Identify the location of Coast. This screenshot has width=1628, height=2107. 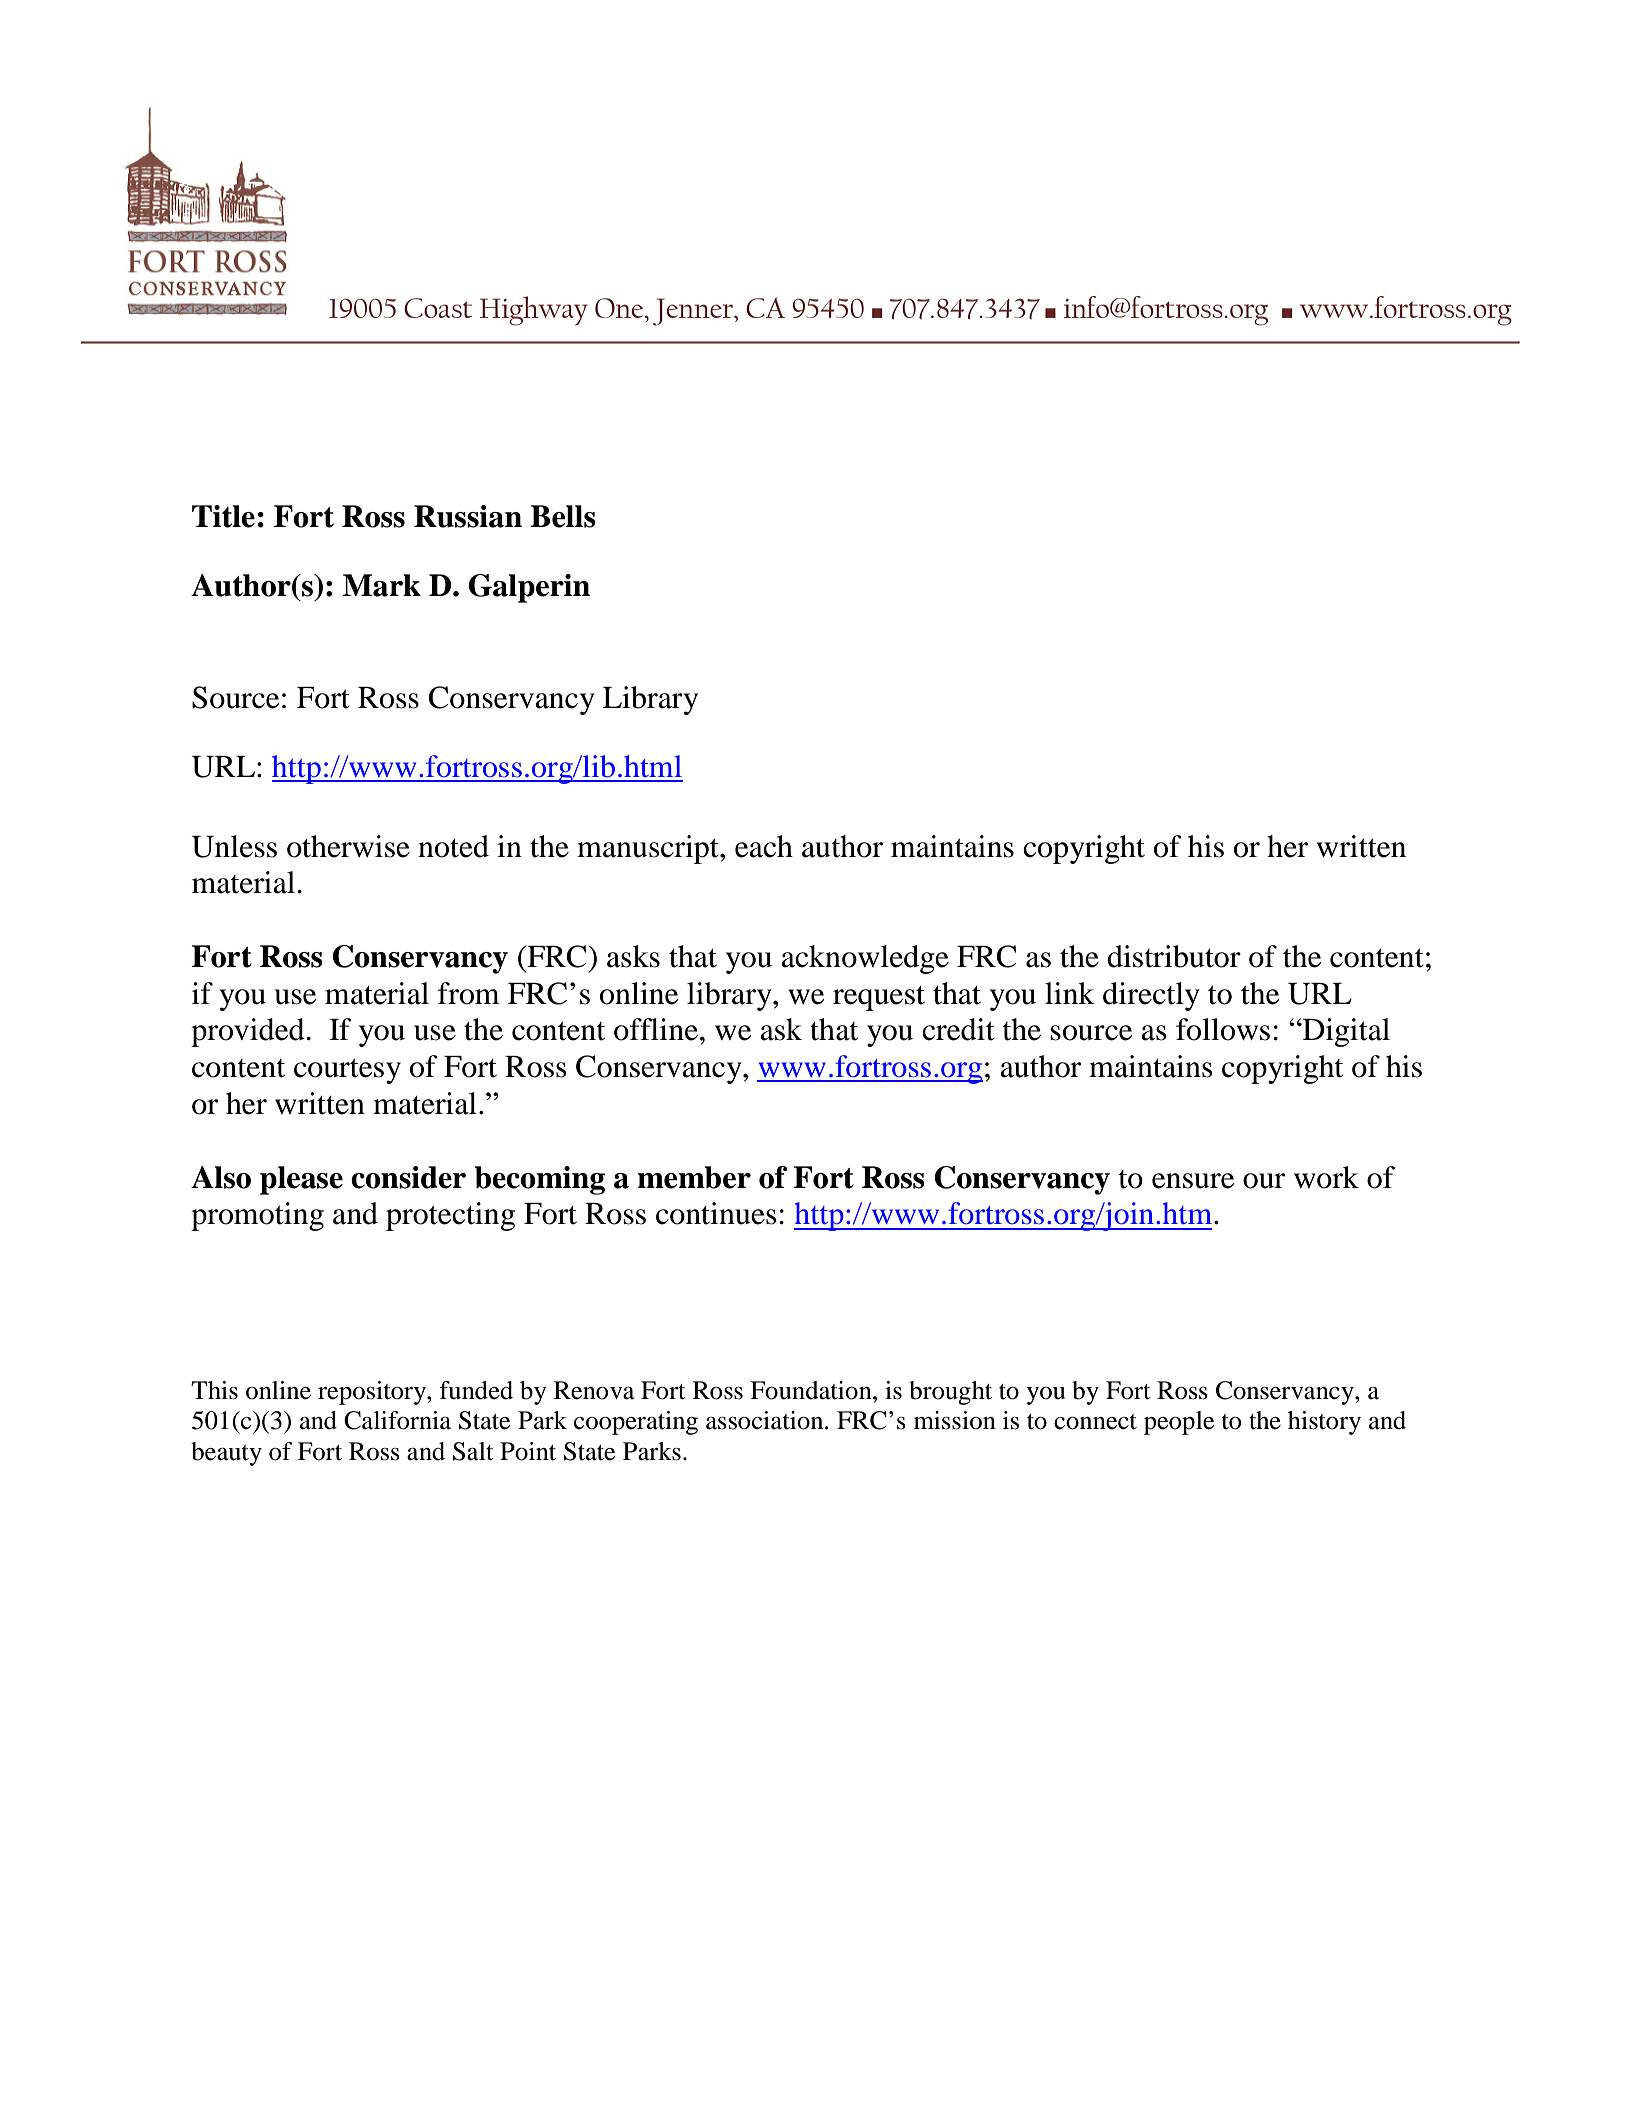
(438, 308).
